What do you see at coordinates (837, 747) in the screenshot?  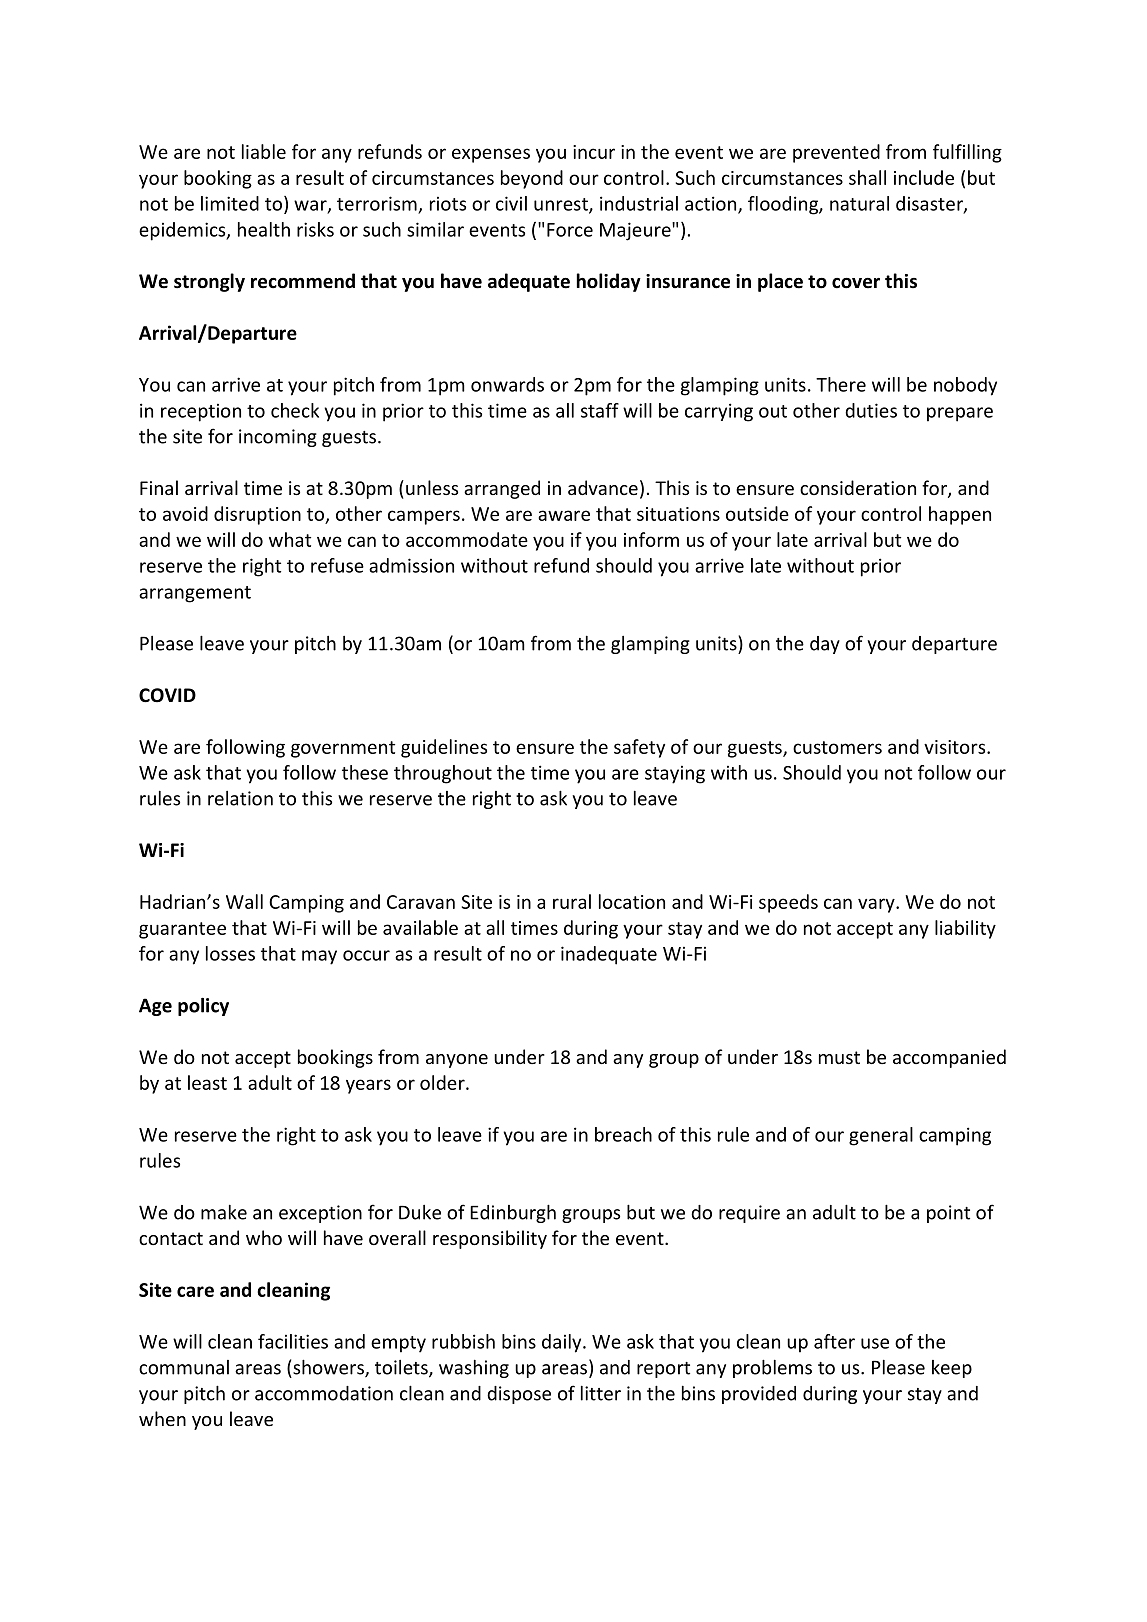 I see `customers` at bounding box center [837, 747].
